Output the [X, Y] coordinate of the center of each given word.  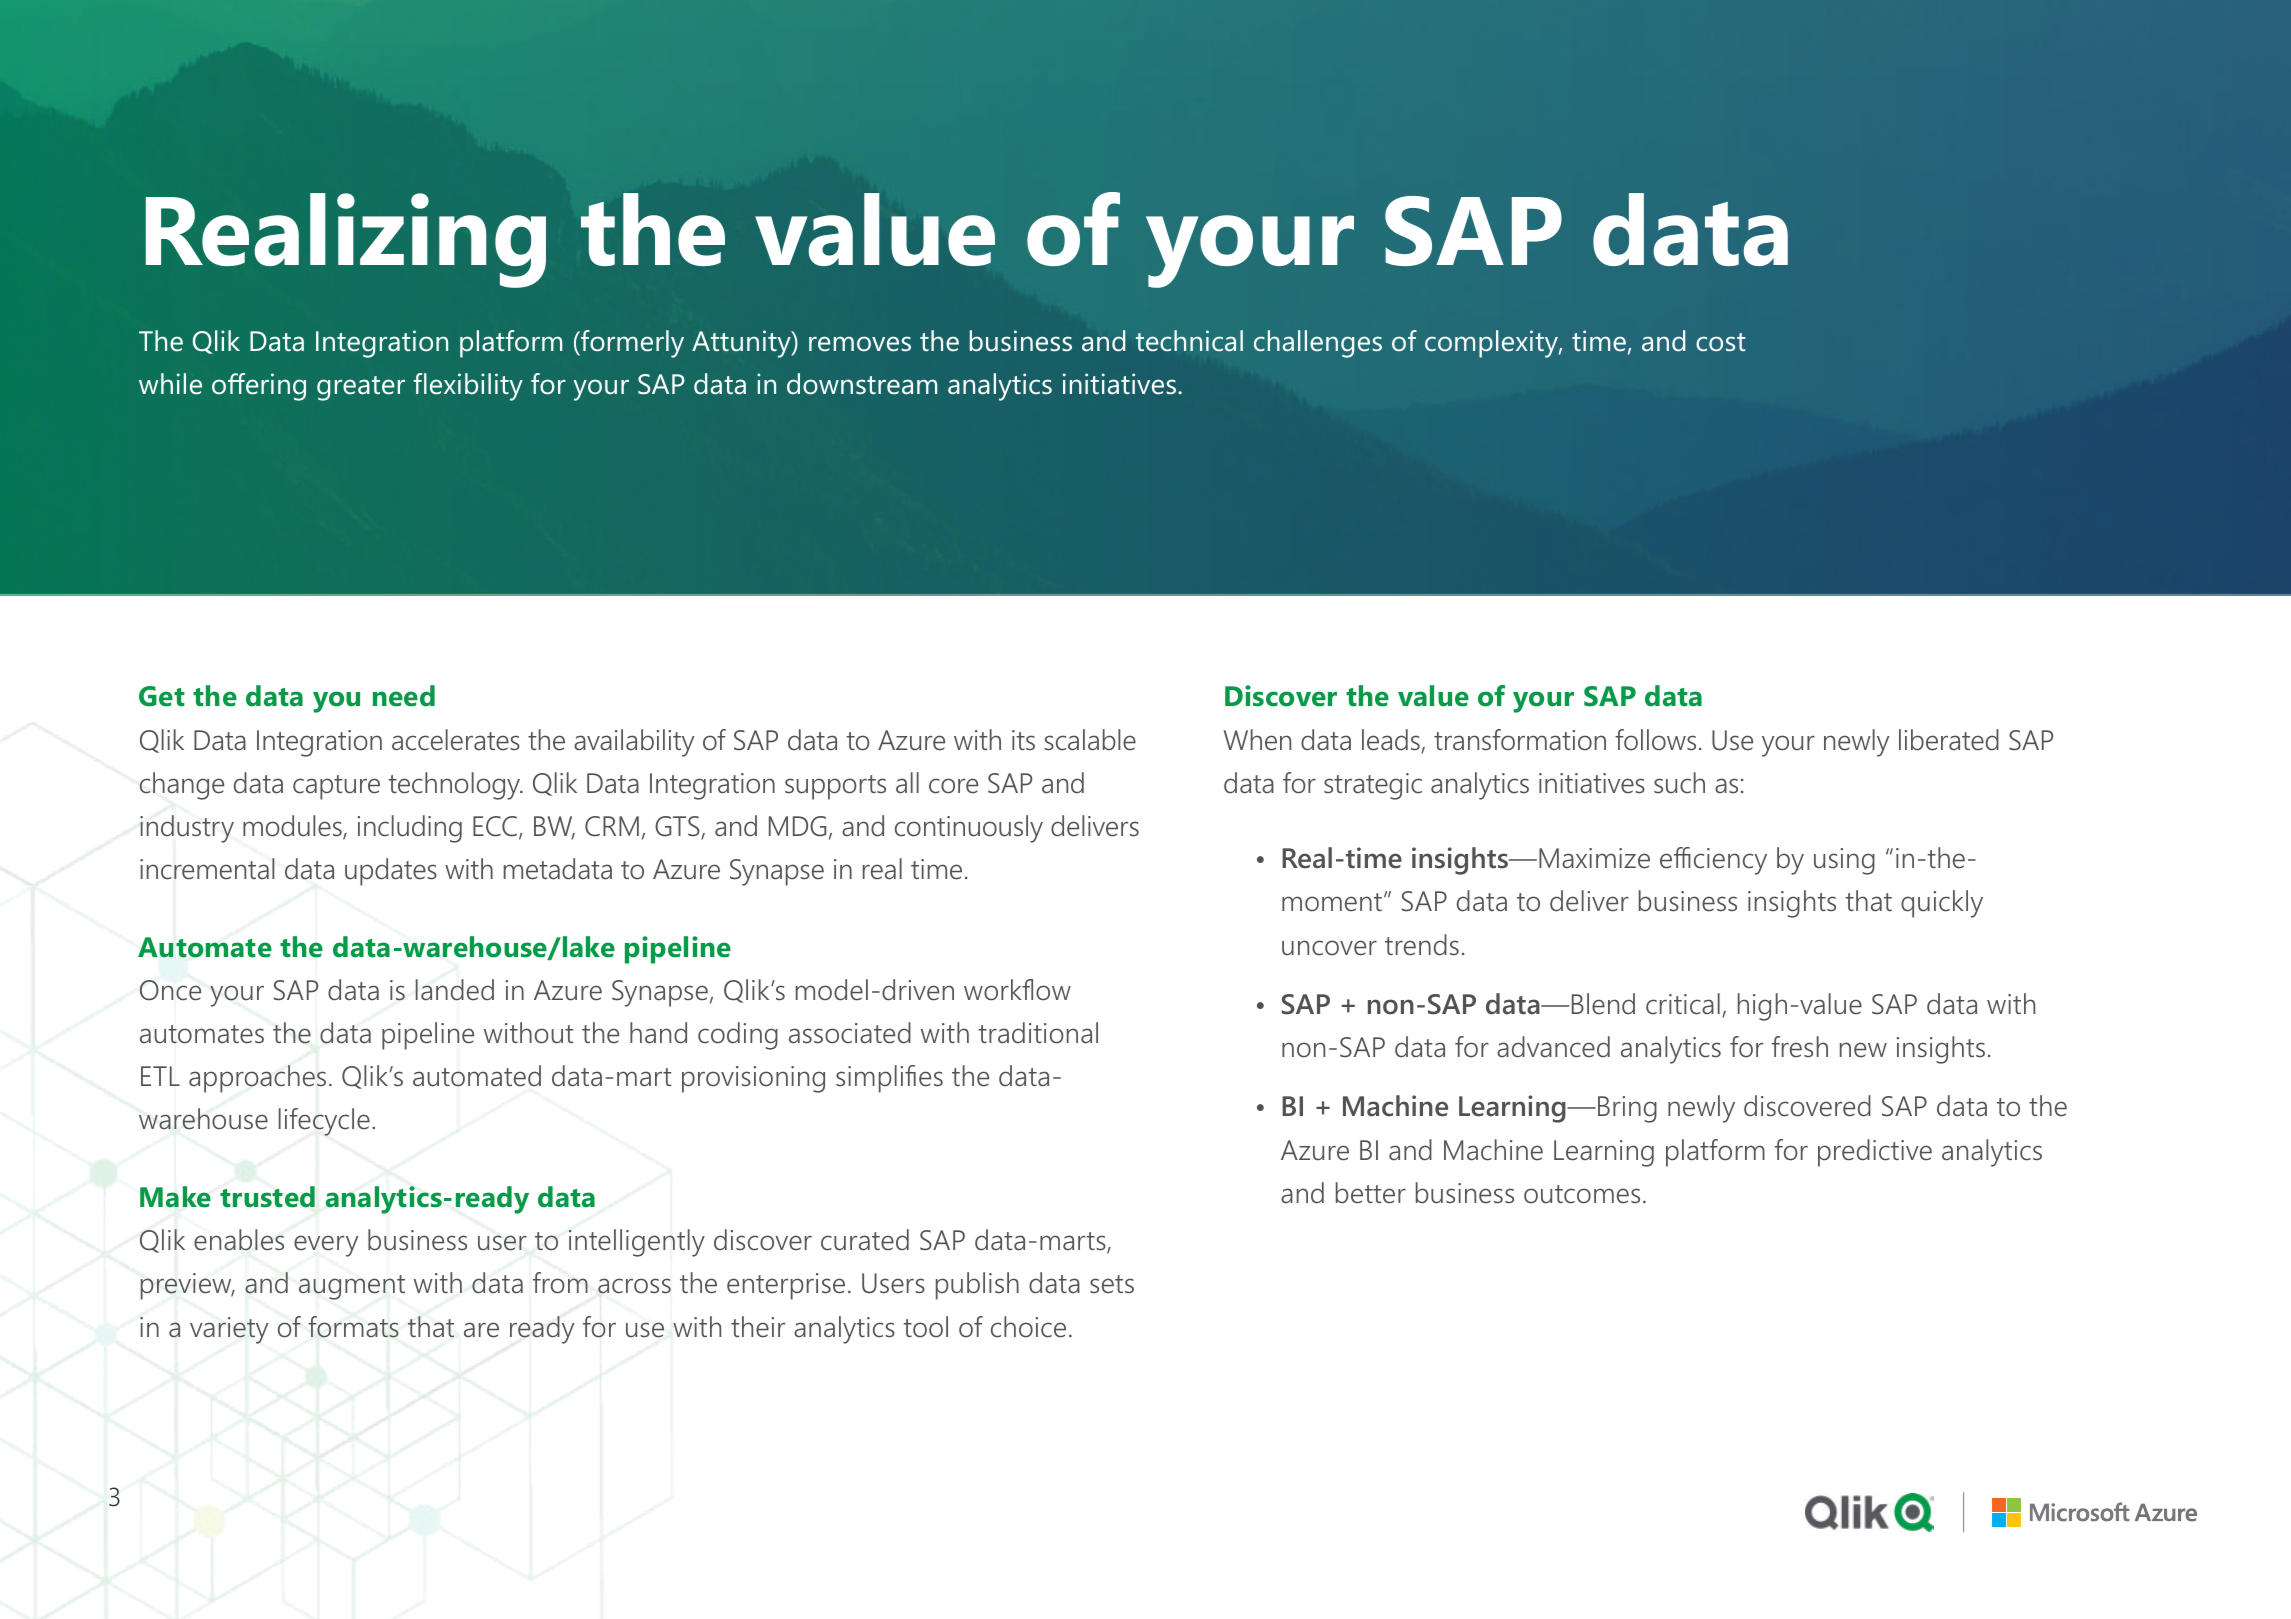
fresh [1800, 1047]
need [404, 696]
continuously [969, 829]
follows [1655, 740]
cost [1720, 342]
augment [352, 1287]
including [409, 829]
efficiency [1713, 861]
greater [361, 388]
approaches [257, 1079]
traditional [1038, 1033]
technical [1189, 341]
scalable [1090, 740]
